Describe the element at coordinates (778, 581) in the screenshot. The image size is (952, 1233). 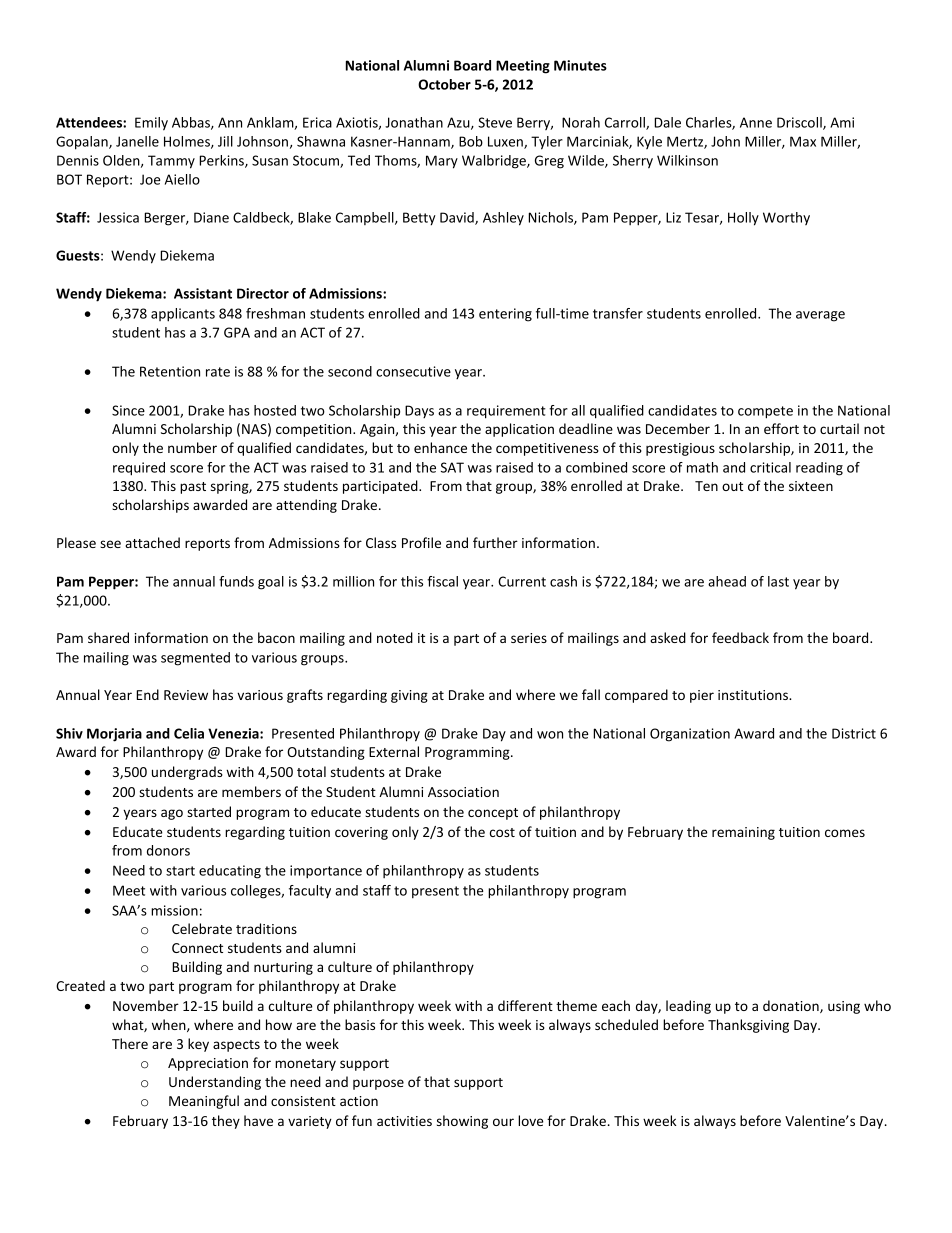
I see `last` at that location.
